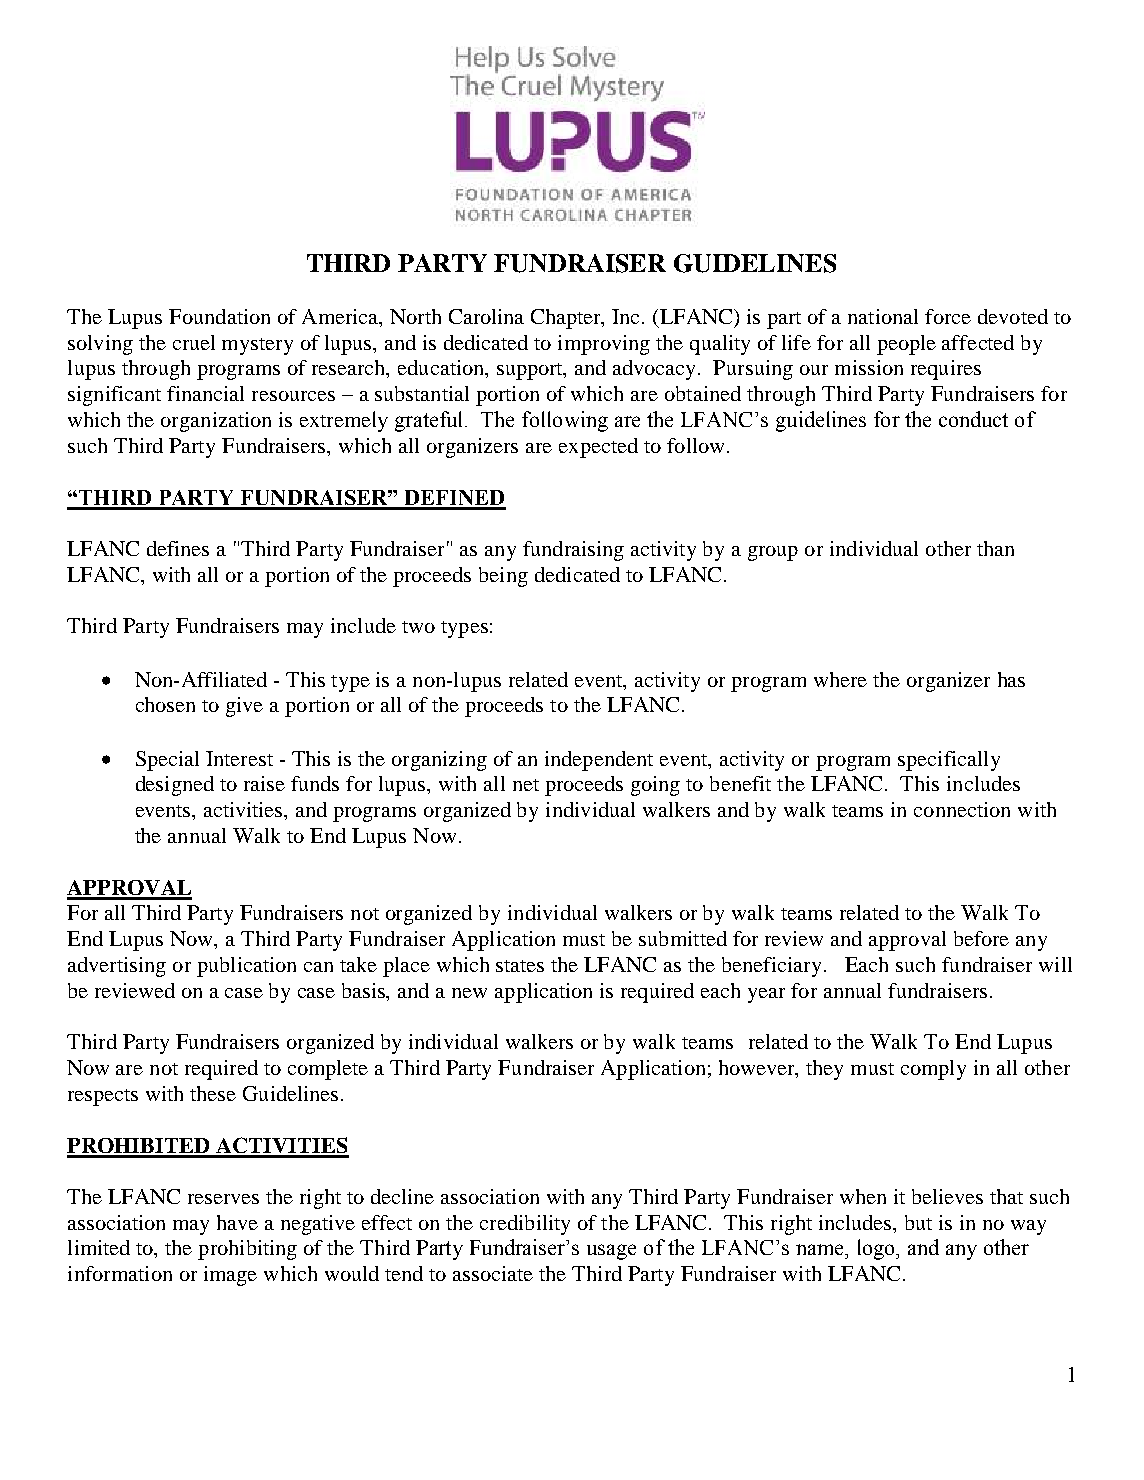  Describe the element at coordinates (906, 345) in the page. I see `people` at that location.
